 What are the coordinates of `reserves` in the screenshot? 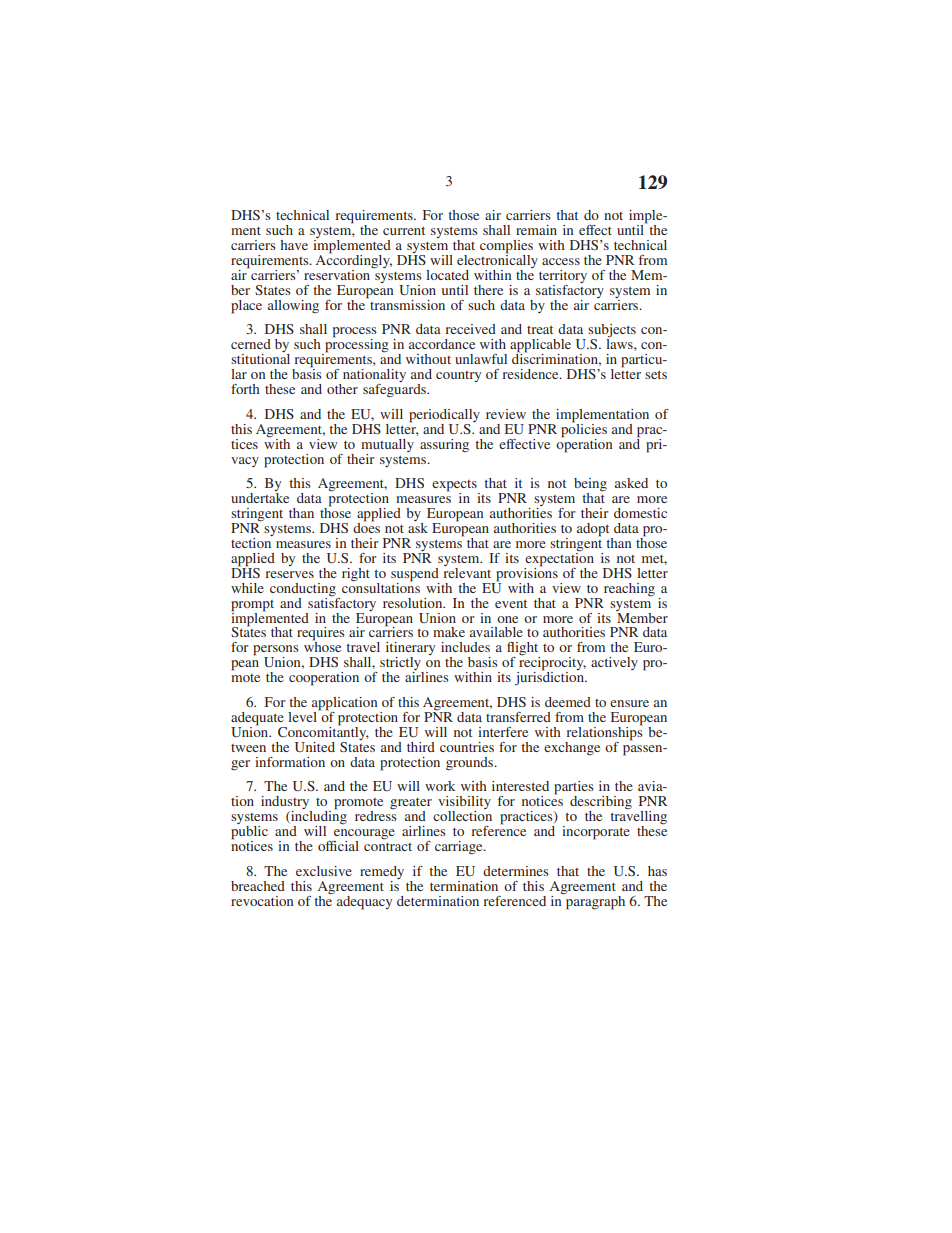 It's located at (289, 574).
